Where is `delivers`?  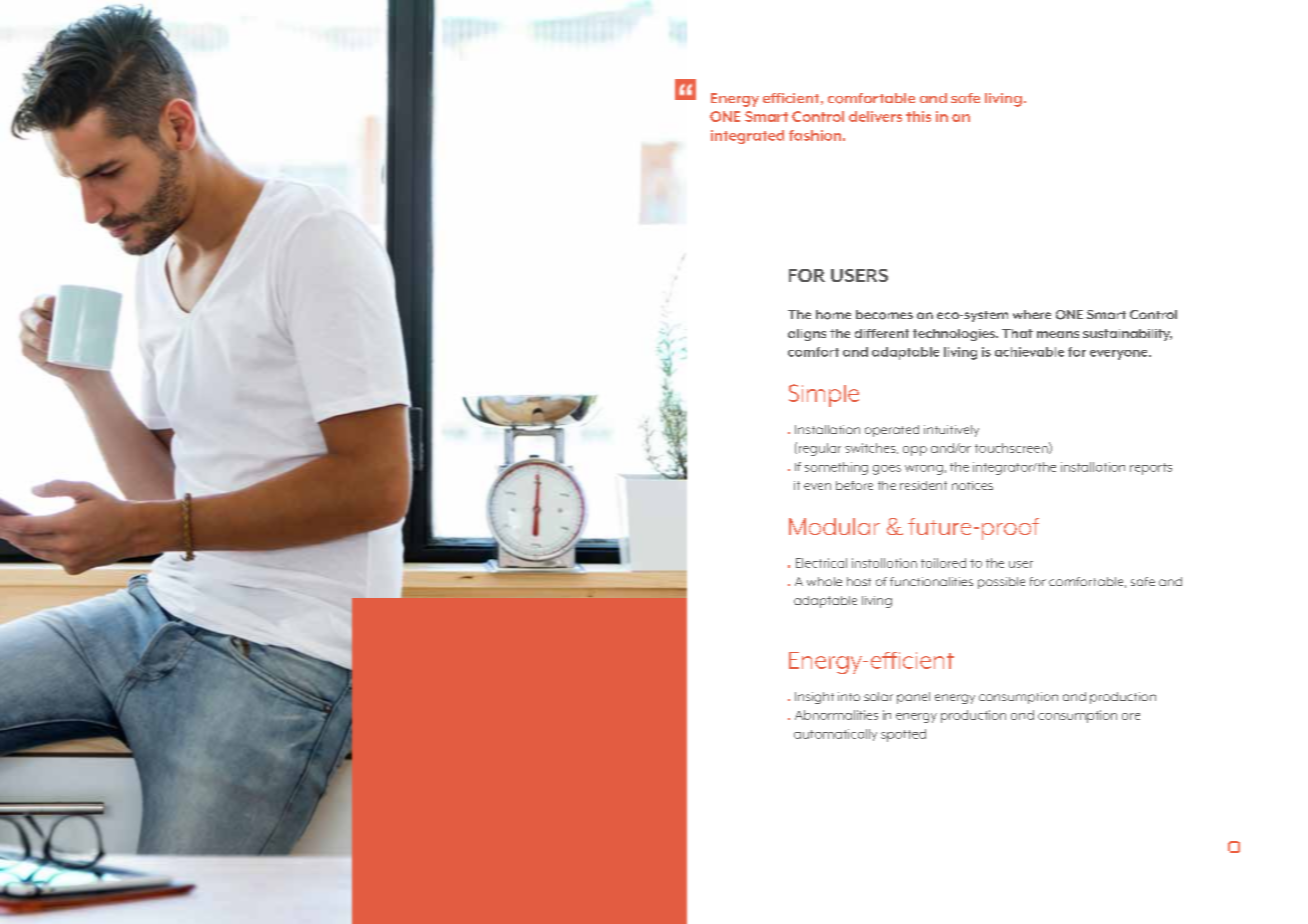
delivers is located at coordinates (875, 116).
